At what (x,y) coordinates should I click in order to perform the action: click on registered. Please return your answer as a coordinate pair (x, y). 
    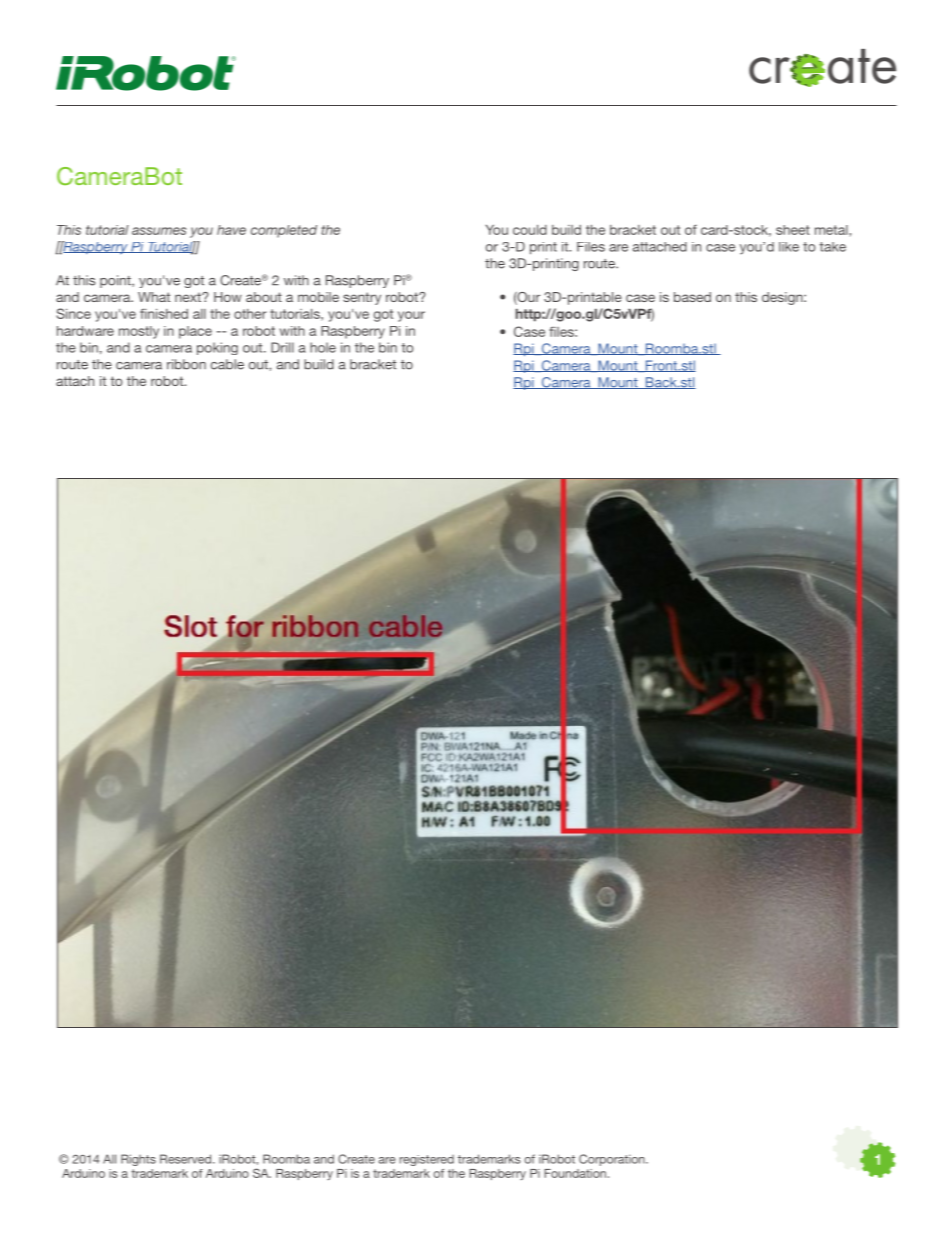
    Looking at the image, I should click on (427, 1160).
